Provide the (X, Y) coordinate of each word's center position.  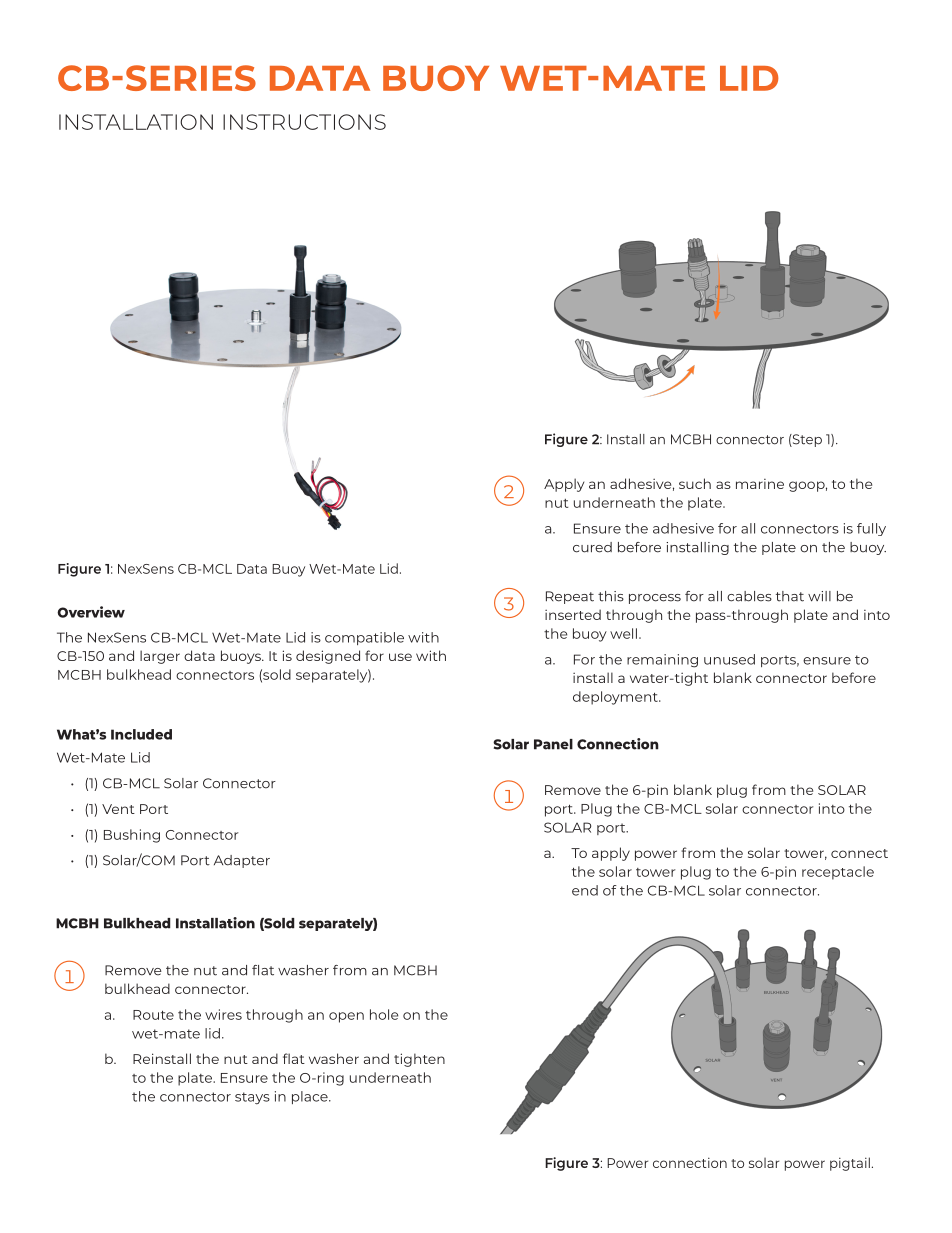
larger (160, 657)
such (695, 483)
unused (729, 659)
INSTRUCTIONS (304, 122)
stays (252, 1098)
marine (760, 484)
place (311, 1097)
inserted (573, 614)
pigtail (850, 1164)
